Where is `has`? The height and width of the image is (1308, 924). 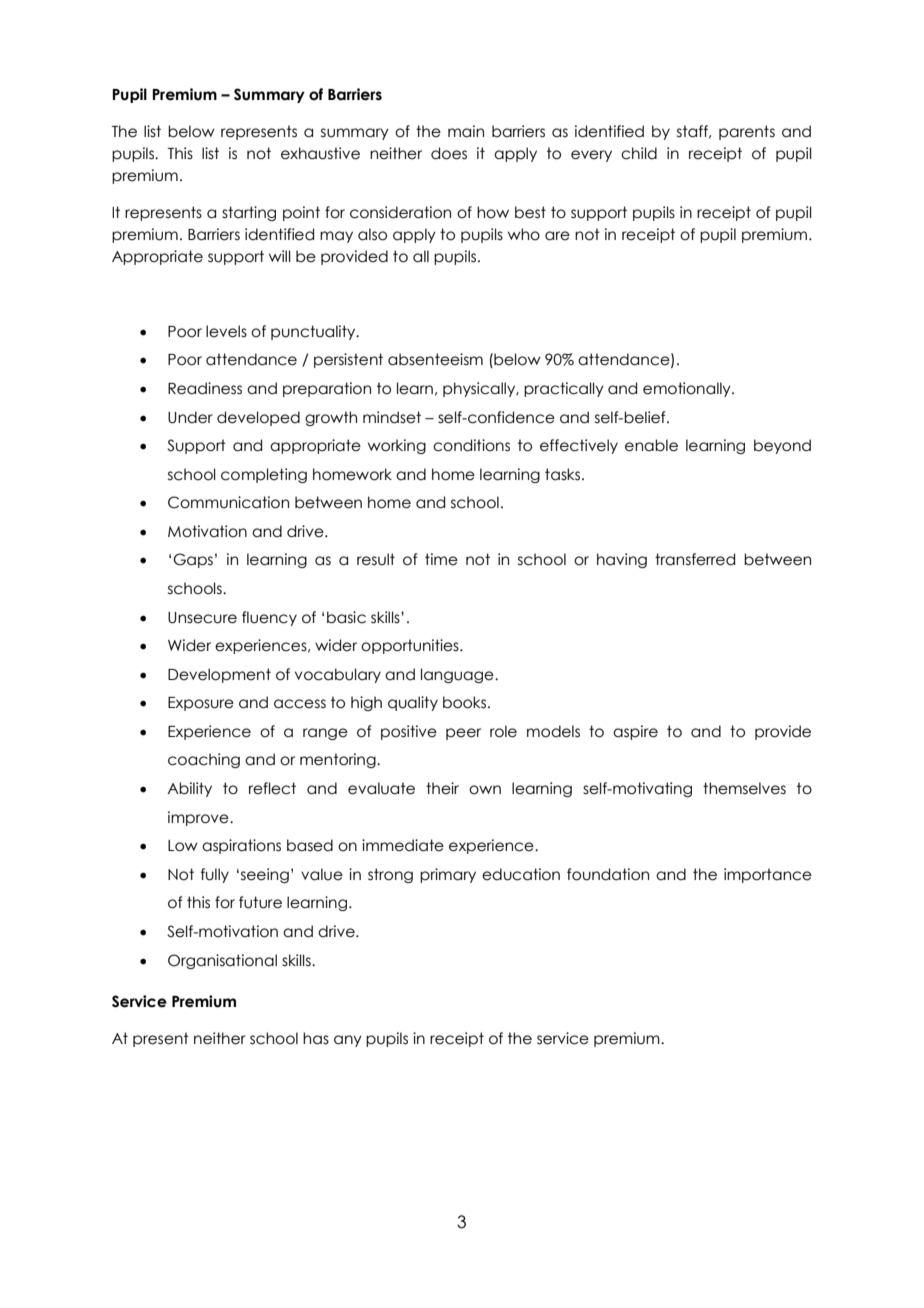 has is located at coordinates (316, 1038).
